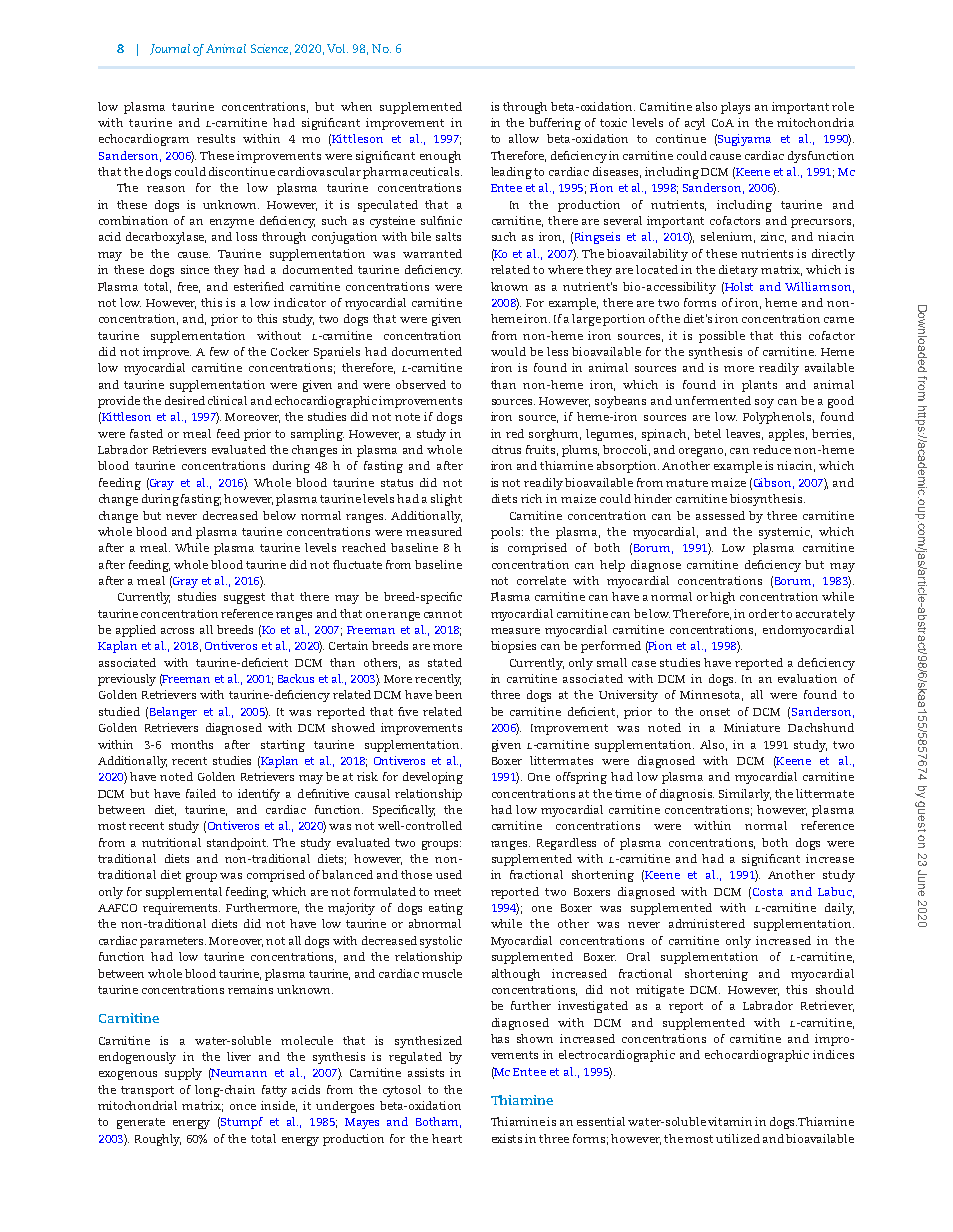  Describe the element at coordinates (524, 138) in the page. I see `allow` at that location.
